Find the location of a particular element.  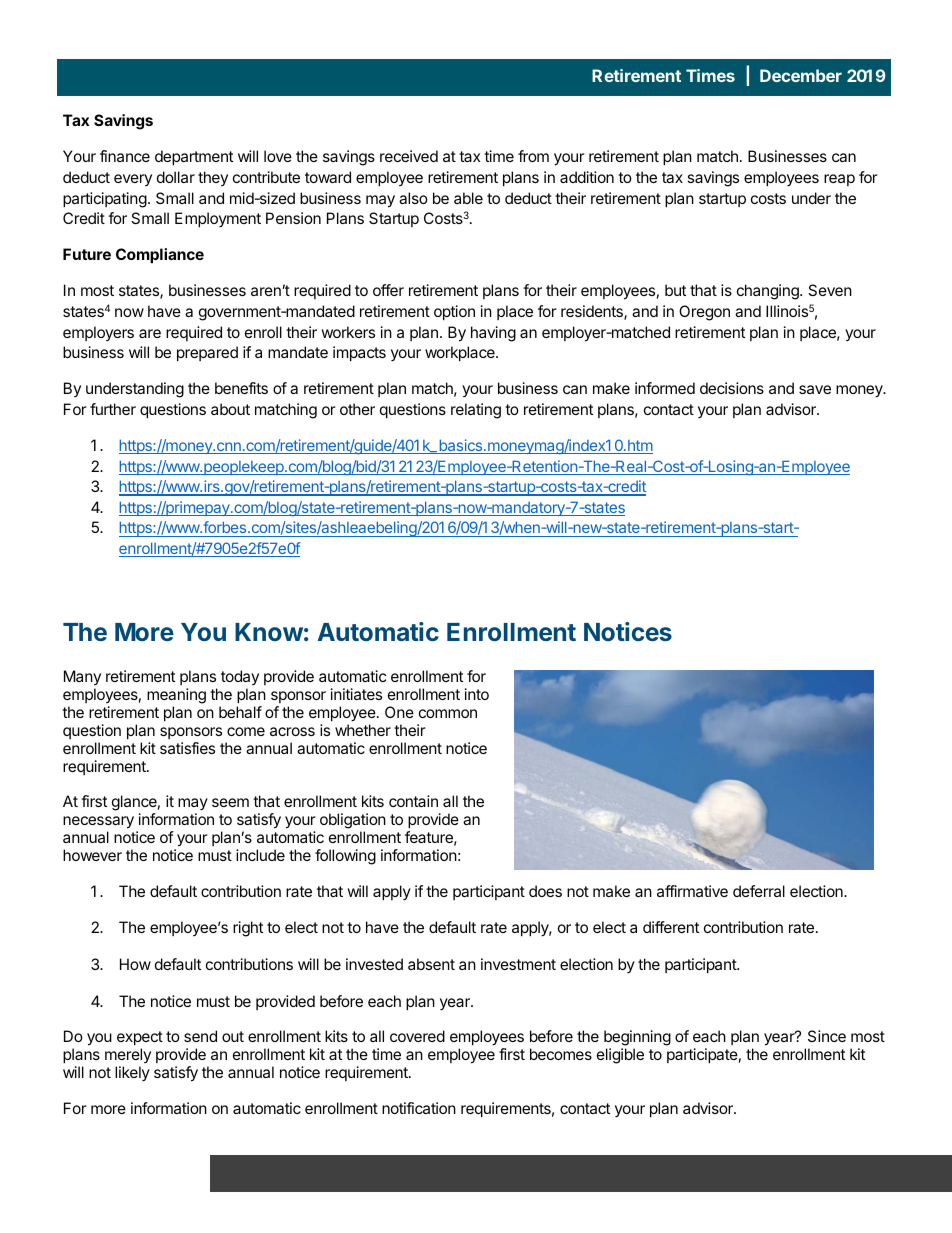

received is located at coordinates (409, 156).
